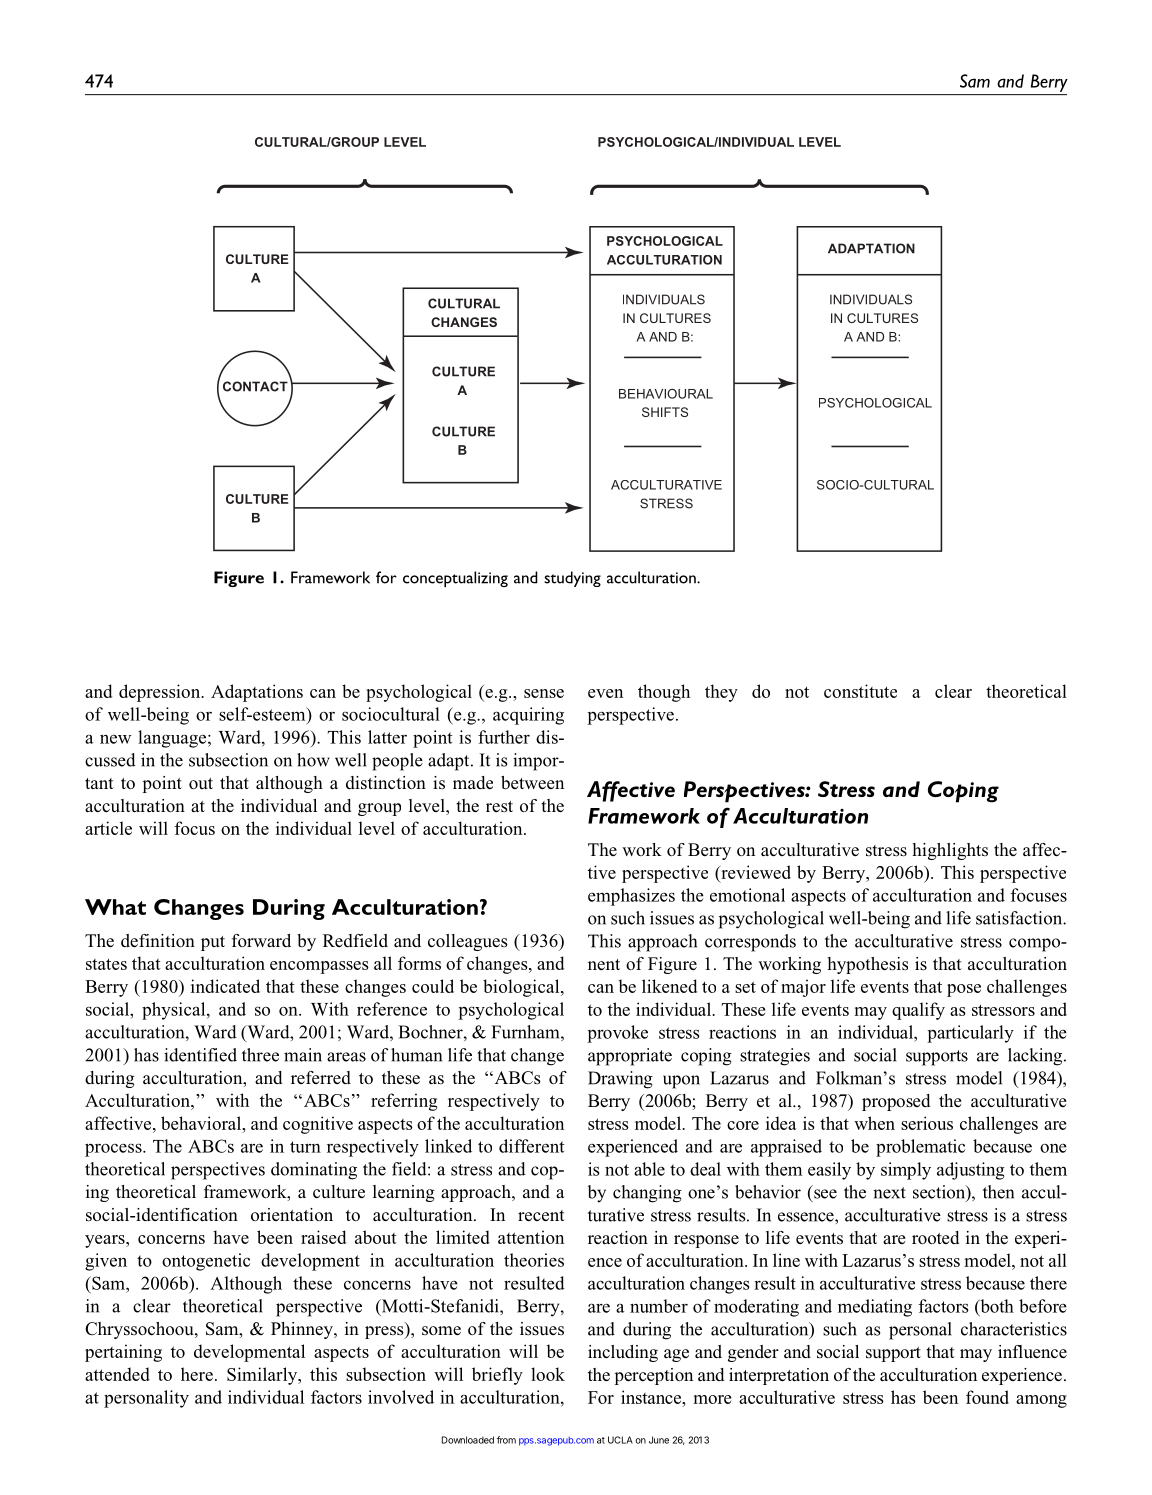 This screenshot has height=1495, width=1152. Describe the element at coordinates (213, 943) in the screenshot. I see `put` at that location.
